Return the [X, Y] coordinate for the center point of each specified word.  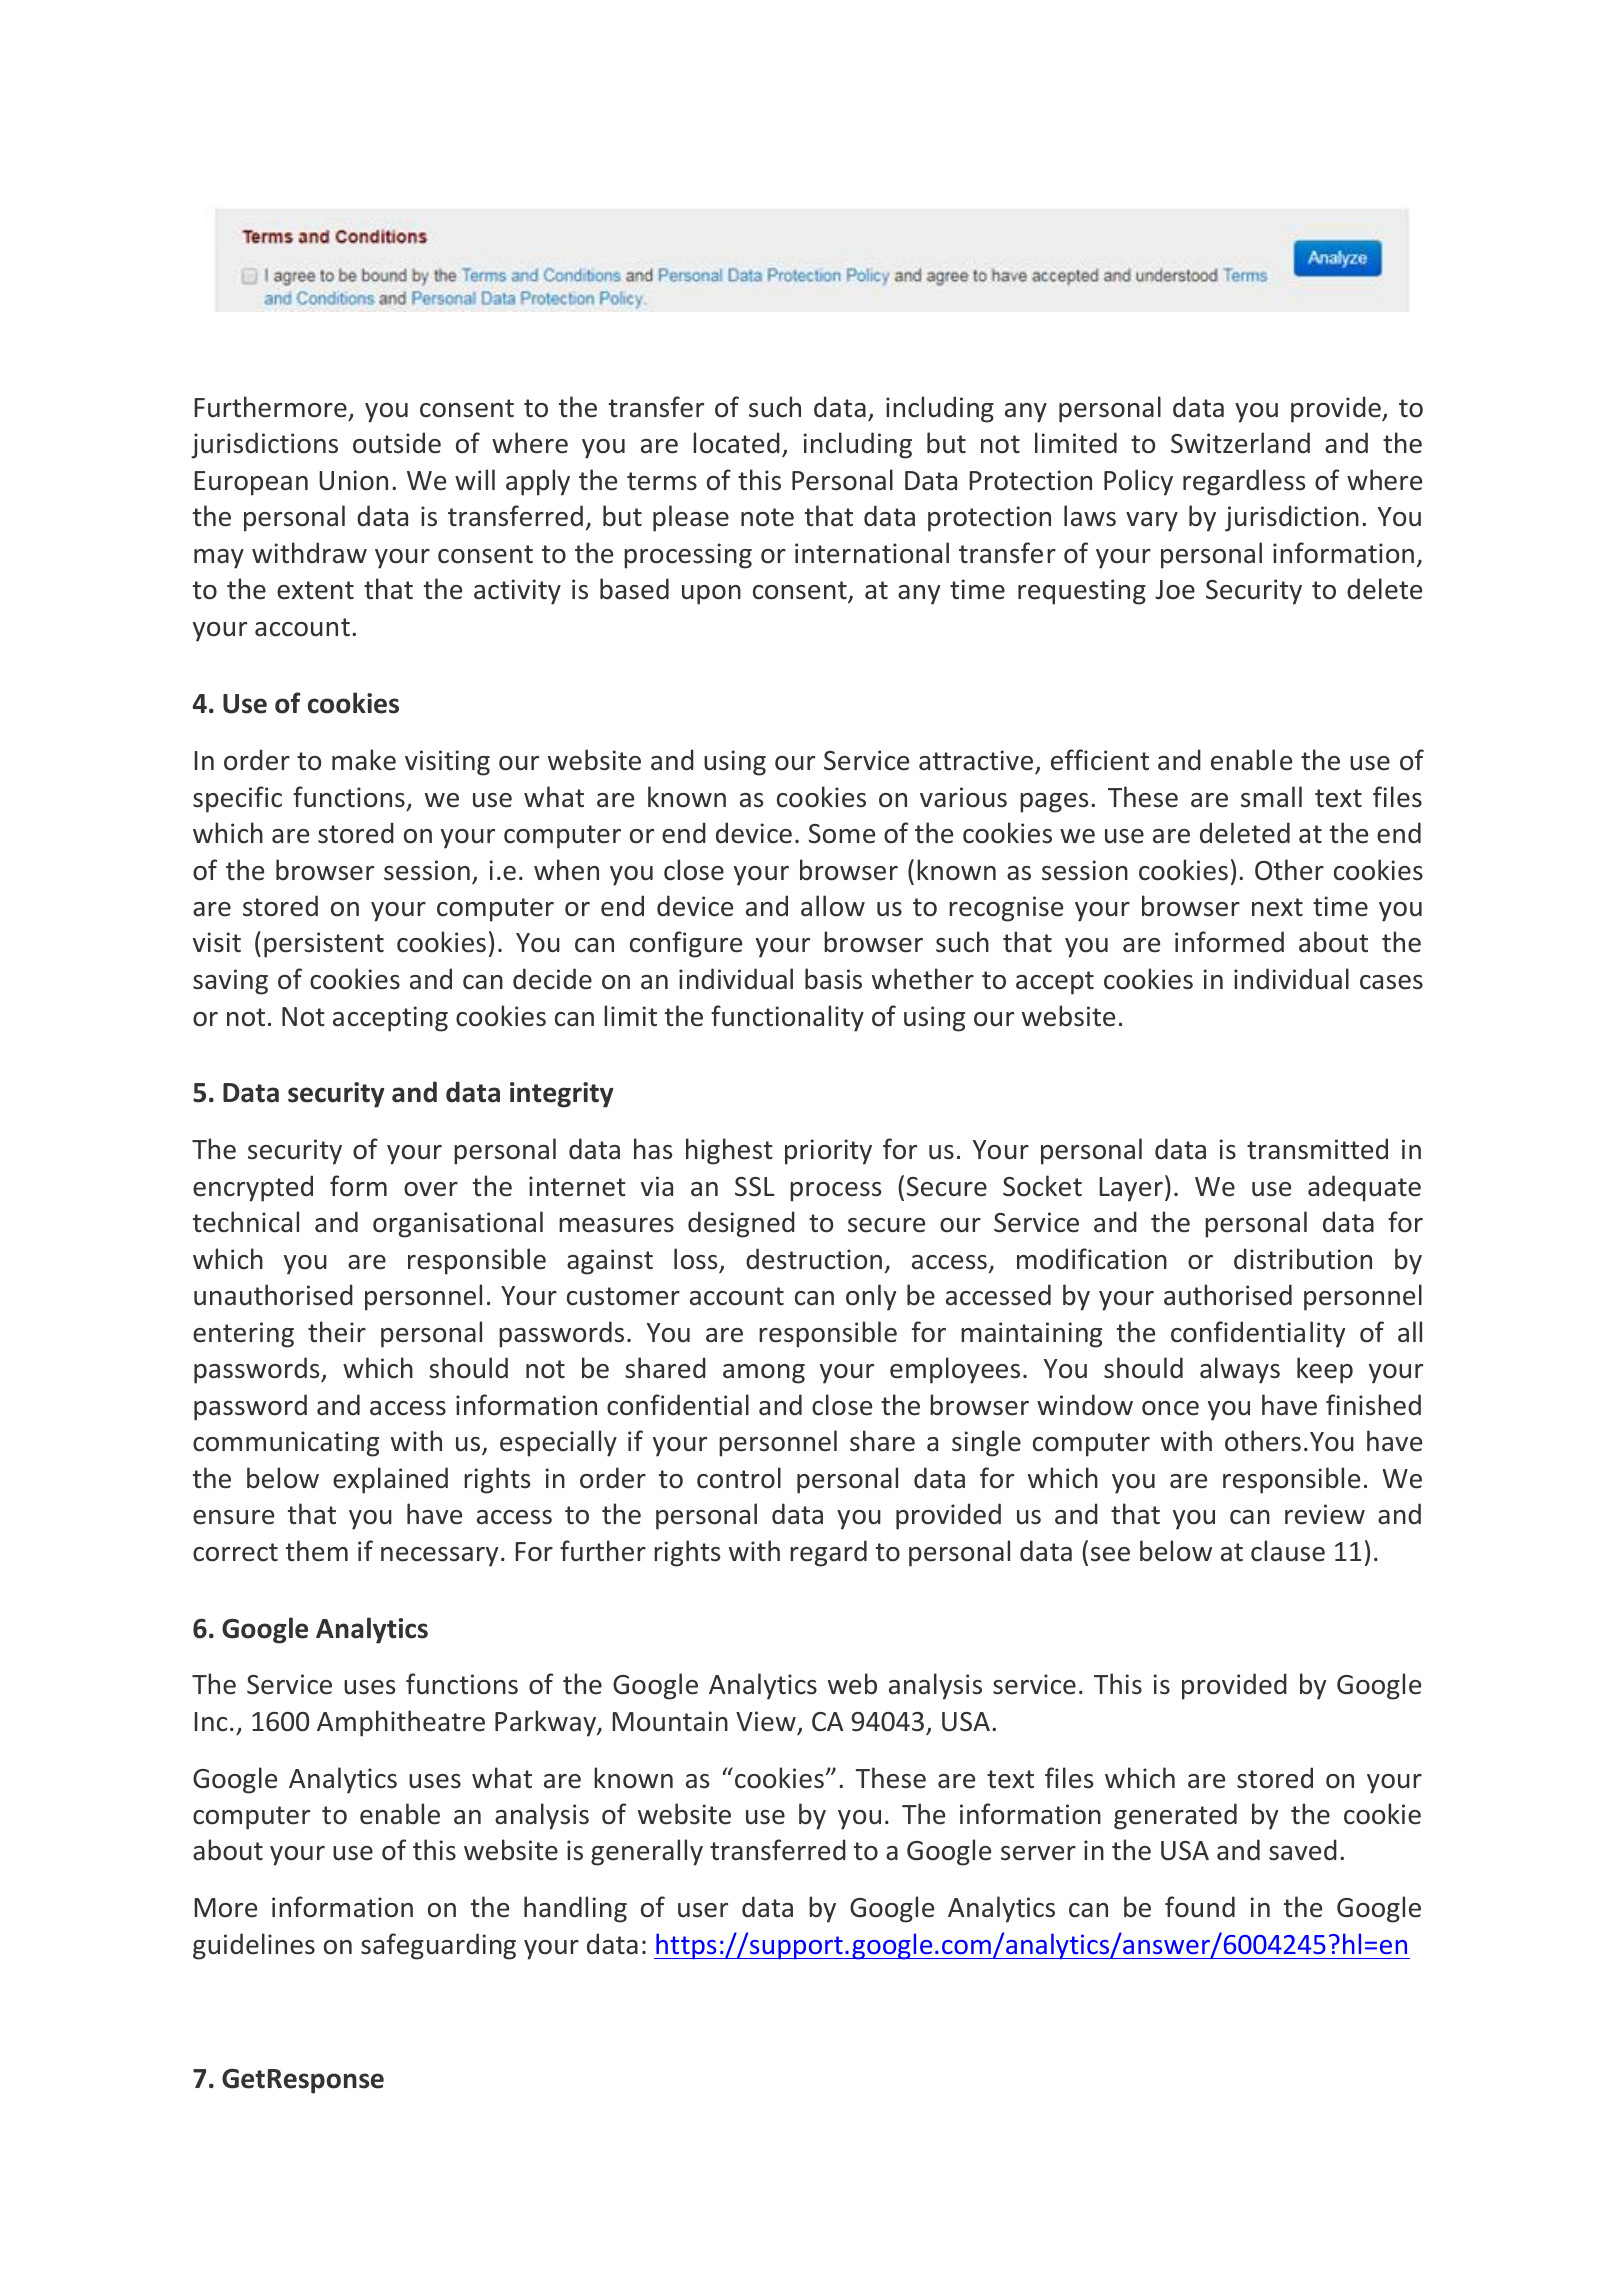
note [767, 517]
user [703, 1910]
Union [353, 480]
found [1200, 1907]
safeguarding [438, 1946]
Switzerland [1240, 443]
